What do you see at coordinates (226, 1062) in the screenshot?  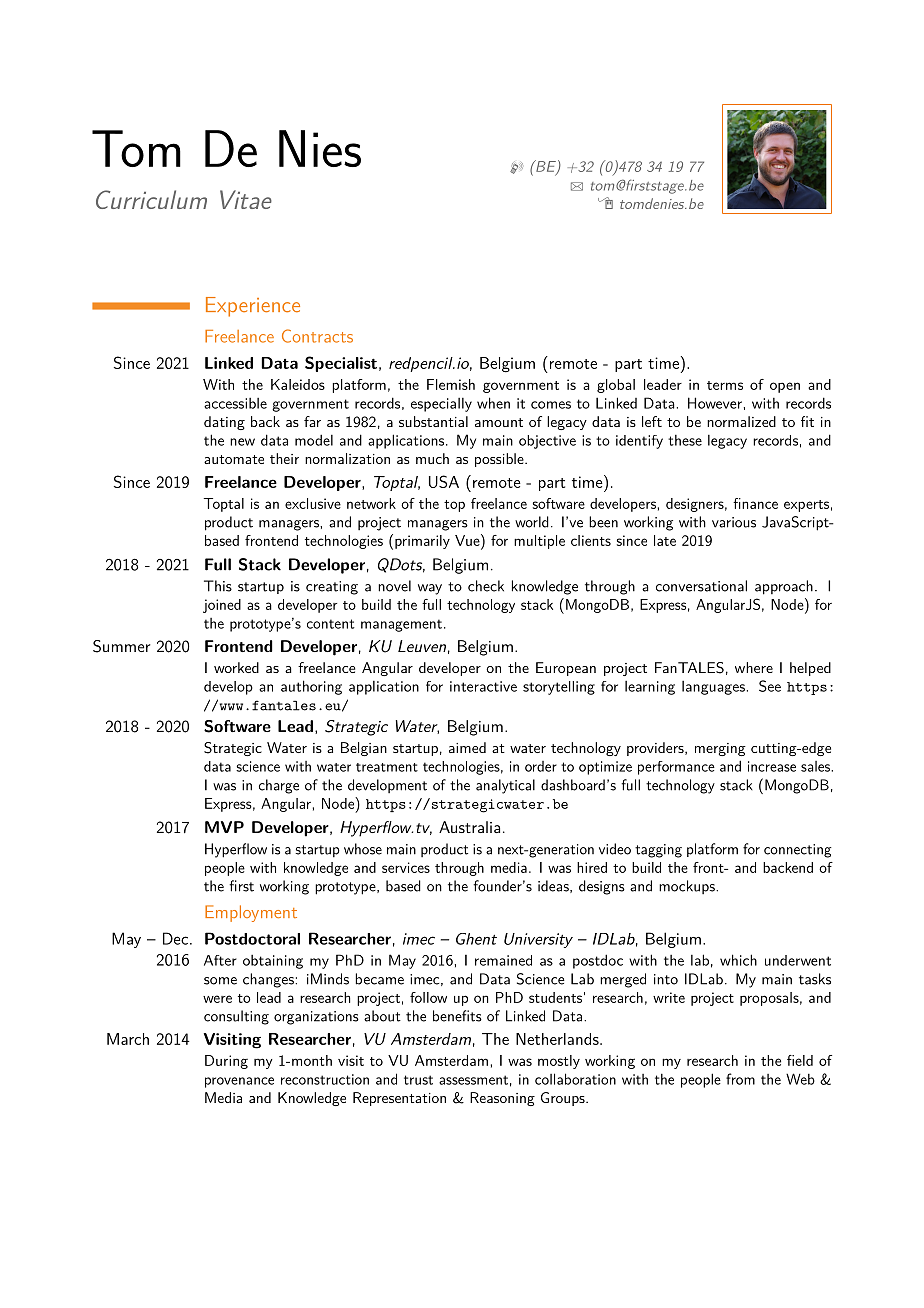 I see `During` at bounding box center [226, 1062].
